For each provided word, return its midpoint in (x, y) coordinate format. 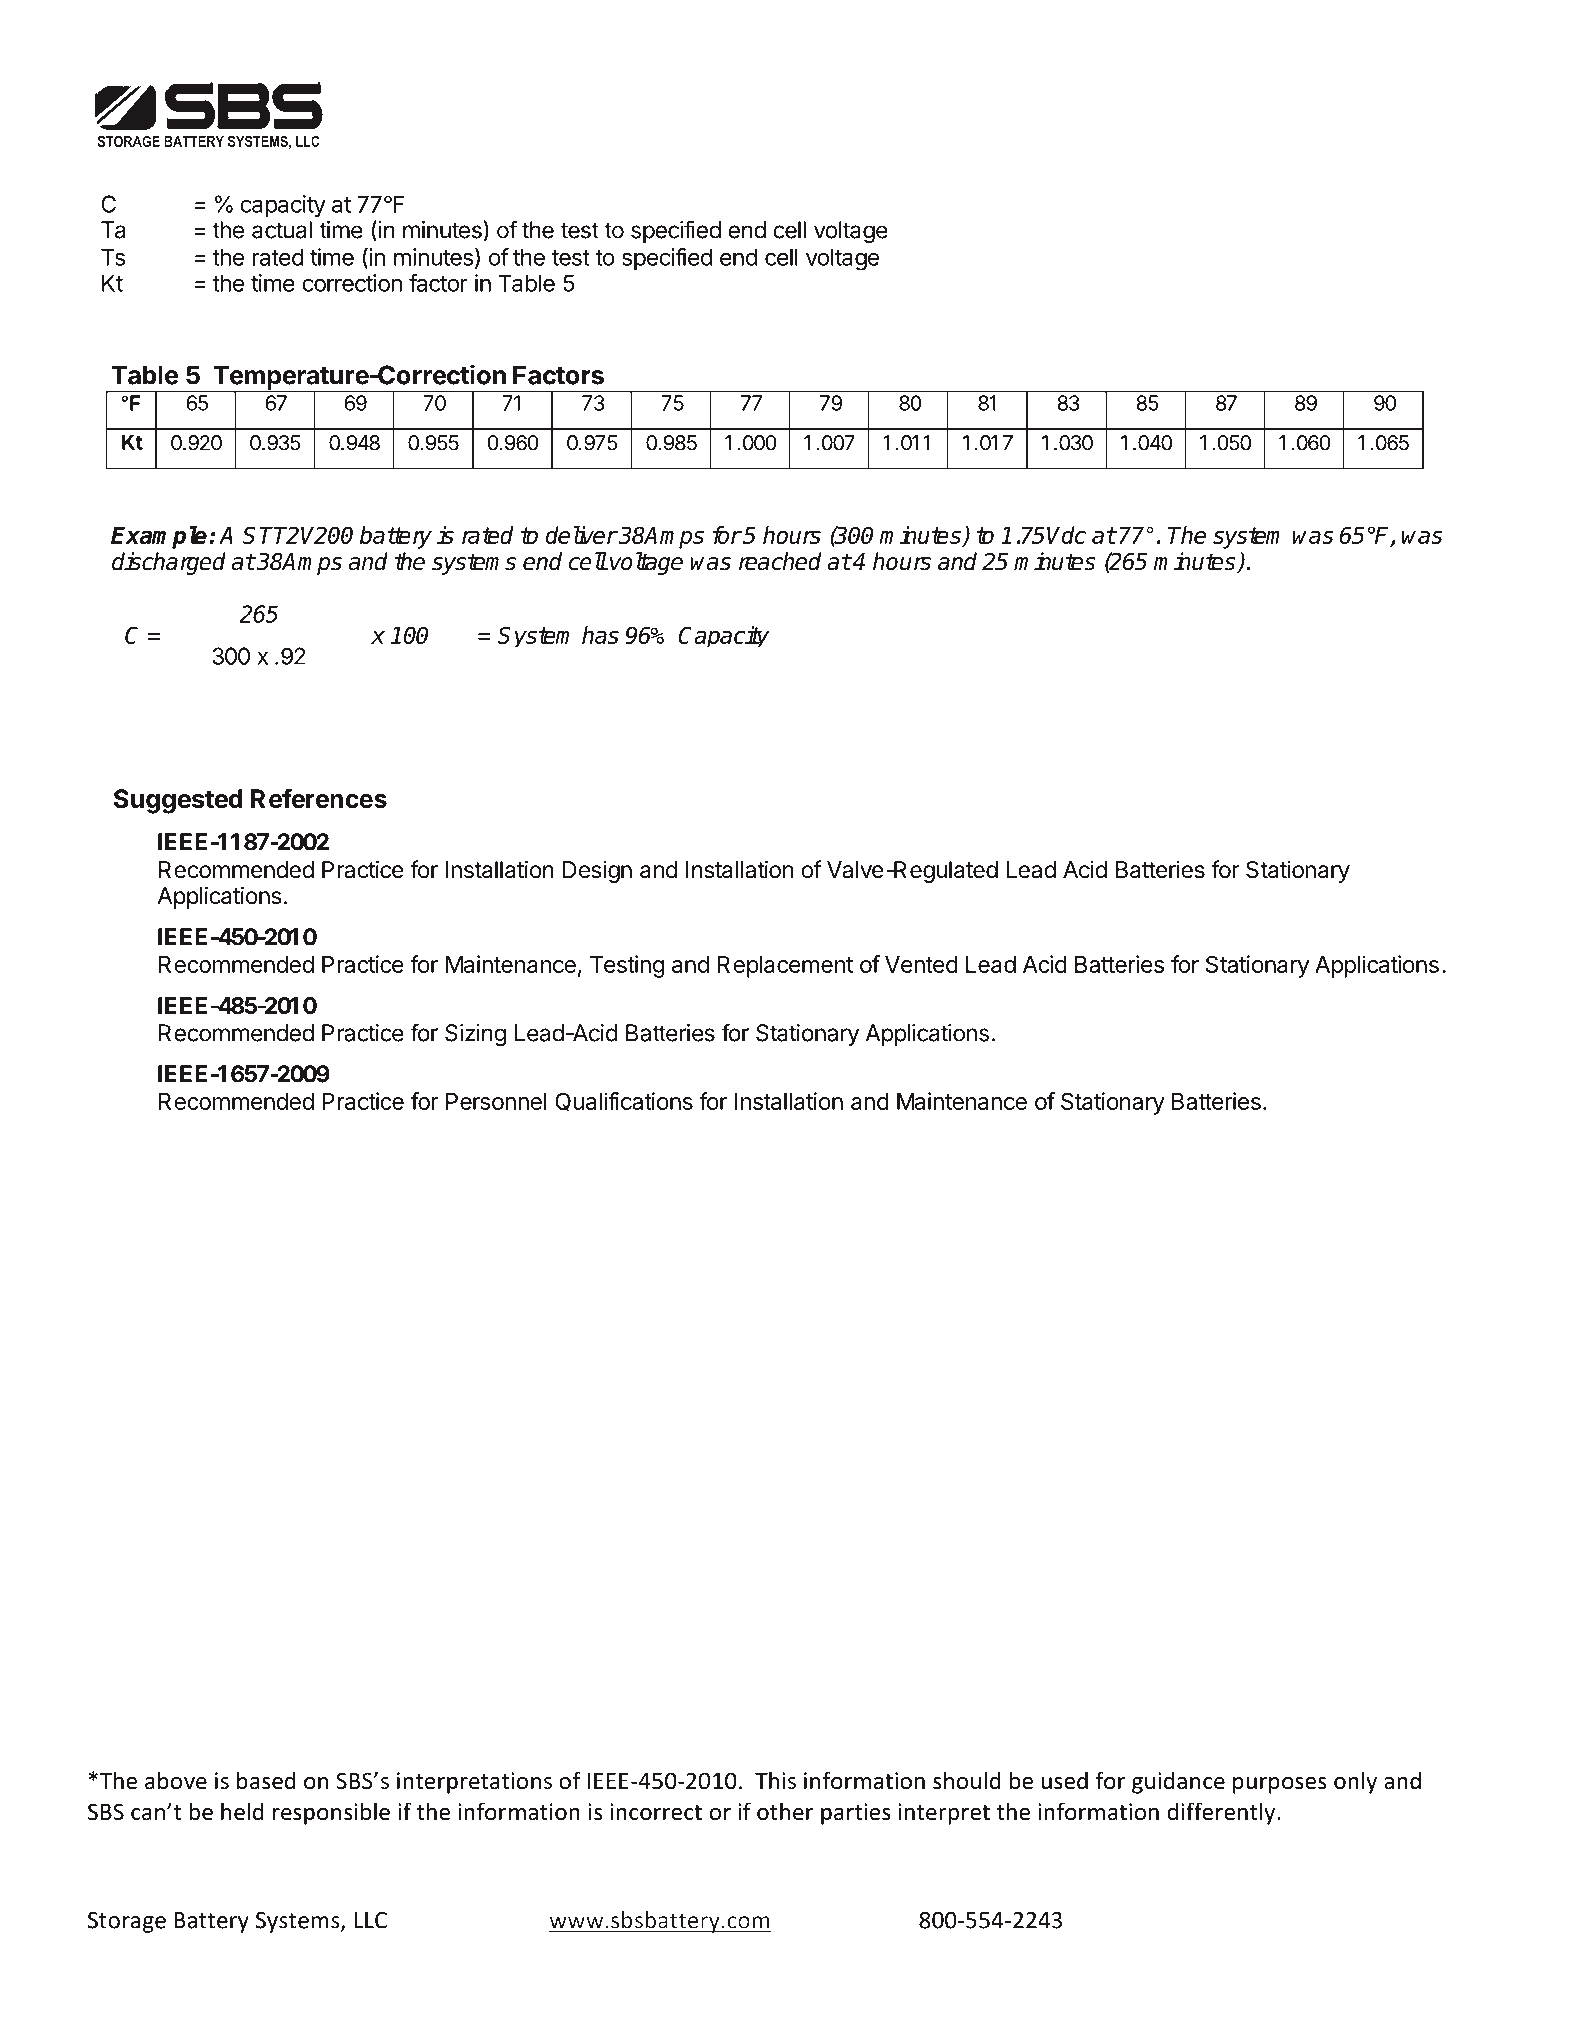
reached (780, 561)
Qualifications (624, 1102)
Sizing (475, 1035)
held (242, 1811)
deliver (581, 535)
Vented (921, 964)
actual (282, 230)
